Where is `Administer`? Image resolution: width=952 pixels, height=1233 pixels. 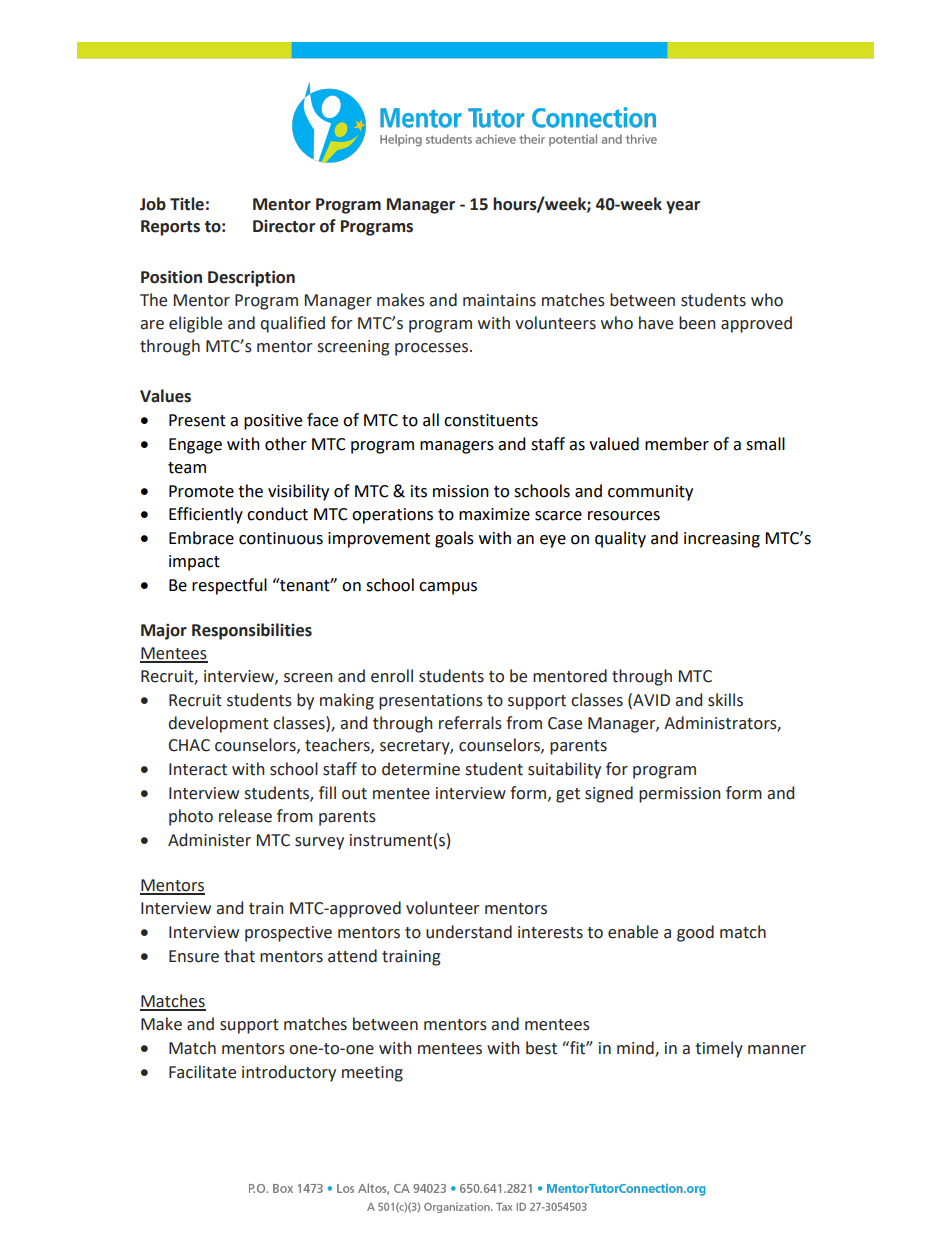
Administer is located at coordinates (209, 840).
